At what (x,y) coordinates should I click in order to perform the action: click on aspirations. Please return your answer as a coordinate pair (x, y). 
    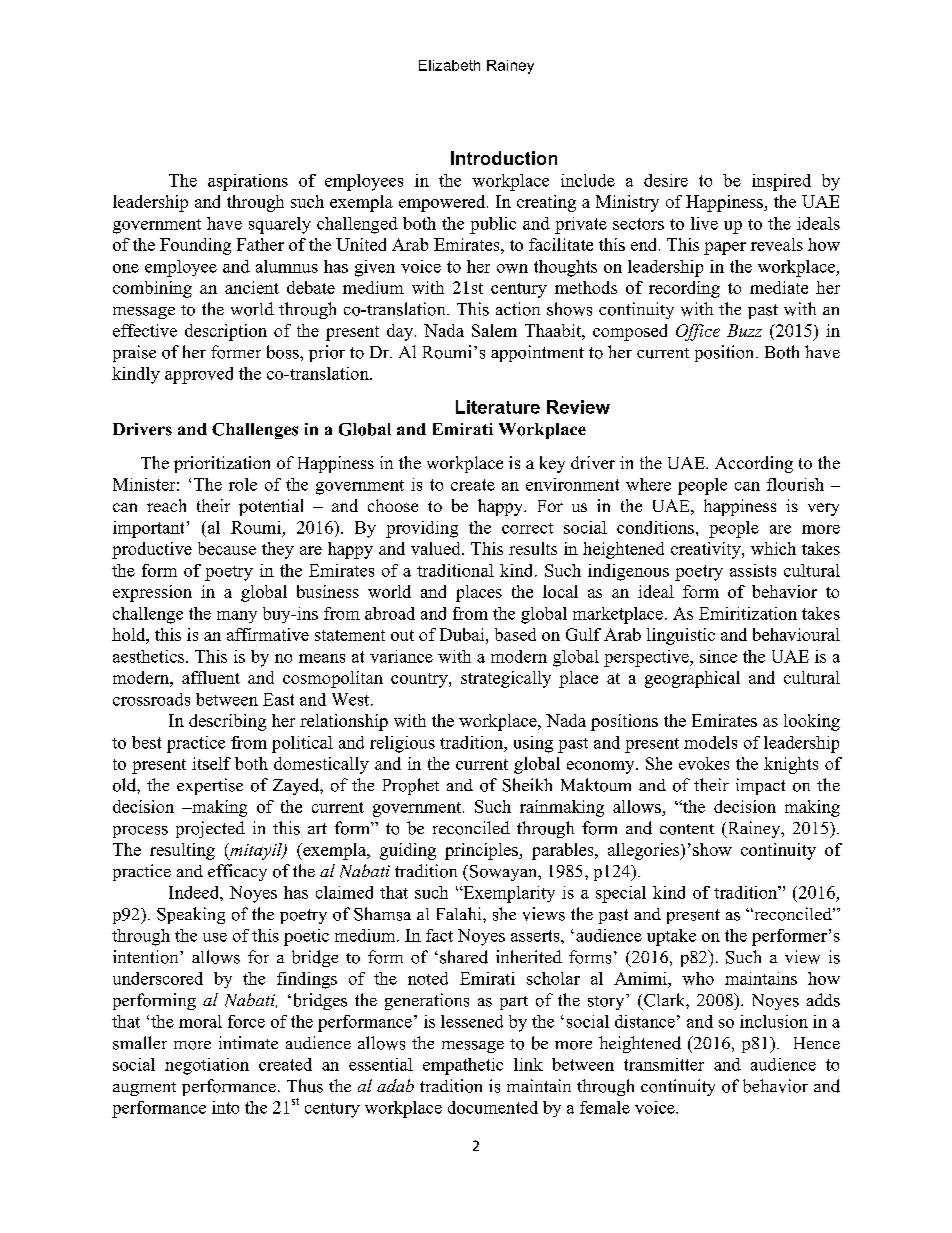
    Looking at the image, I should click on (248, 182).
